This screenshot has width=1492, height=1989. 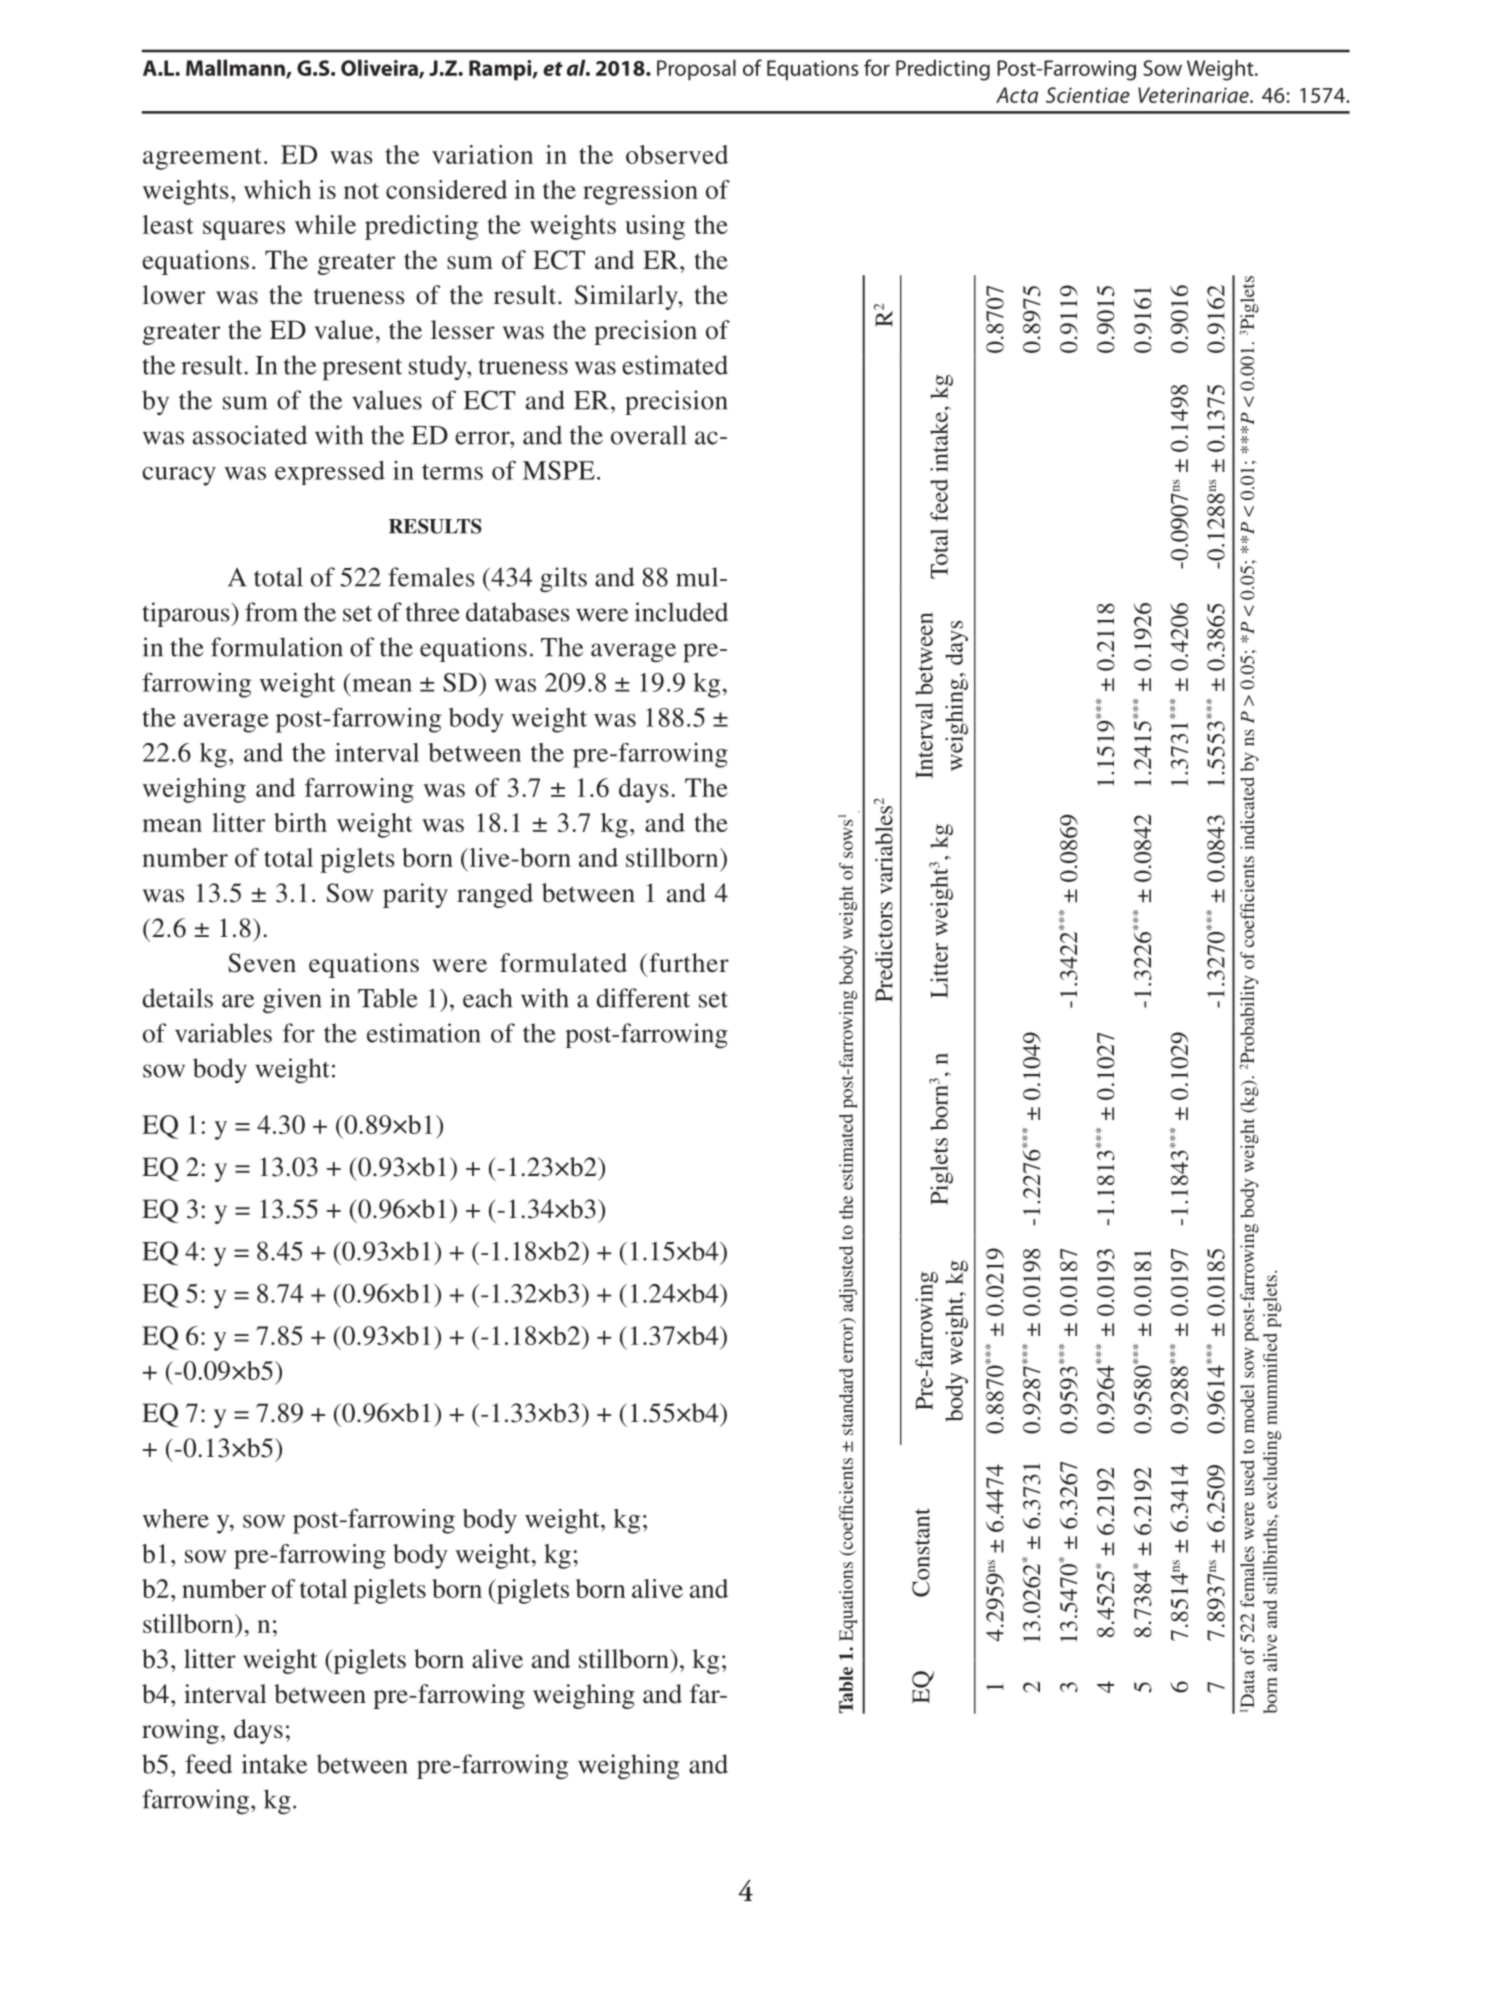 What do you see at coordinates (689, 963) in the screenshot?
I see `further` at bounding box center [689, 963].
